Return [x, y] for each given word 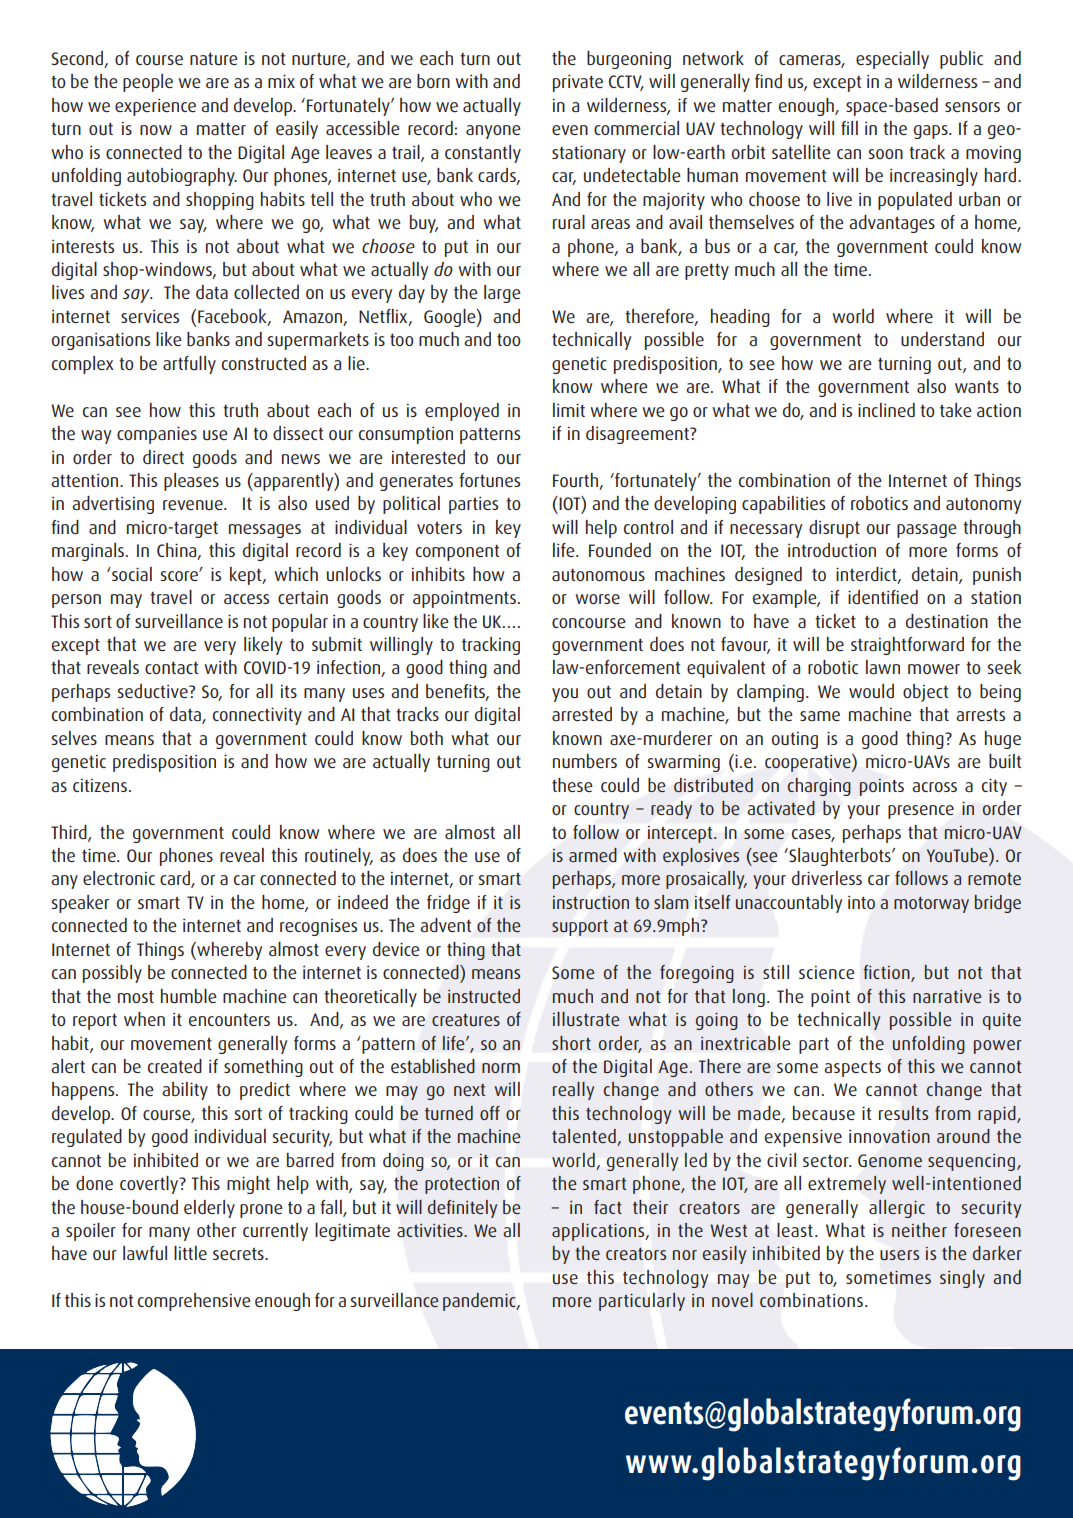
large [502, 294]
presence [921, 812]
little [190, 1253]
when [144, 1019]
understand [942, 339]
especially [892, 60]
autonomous [598, 575]
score [180, 575]
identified [883, 597]
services [150, 316]
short [571, 1043]
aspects [852, 1068]
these [572, 785]
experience [155, 107]
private [578, 83]
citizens [100, 785]
